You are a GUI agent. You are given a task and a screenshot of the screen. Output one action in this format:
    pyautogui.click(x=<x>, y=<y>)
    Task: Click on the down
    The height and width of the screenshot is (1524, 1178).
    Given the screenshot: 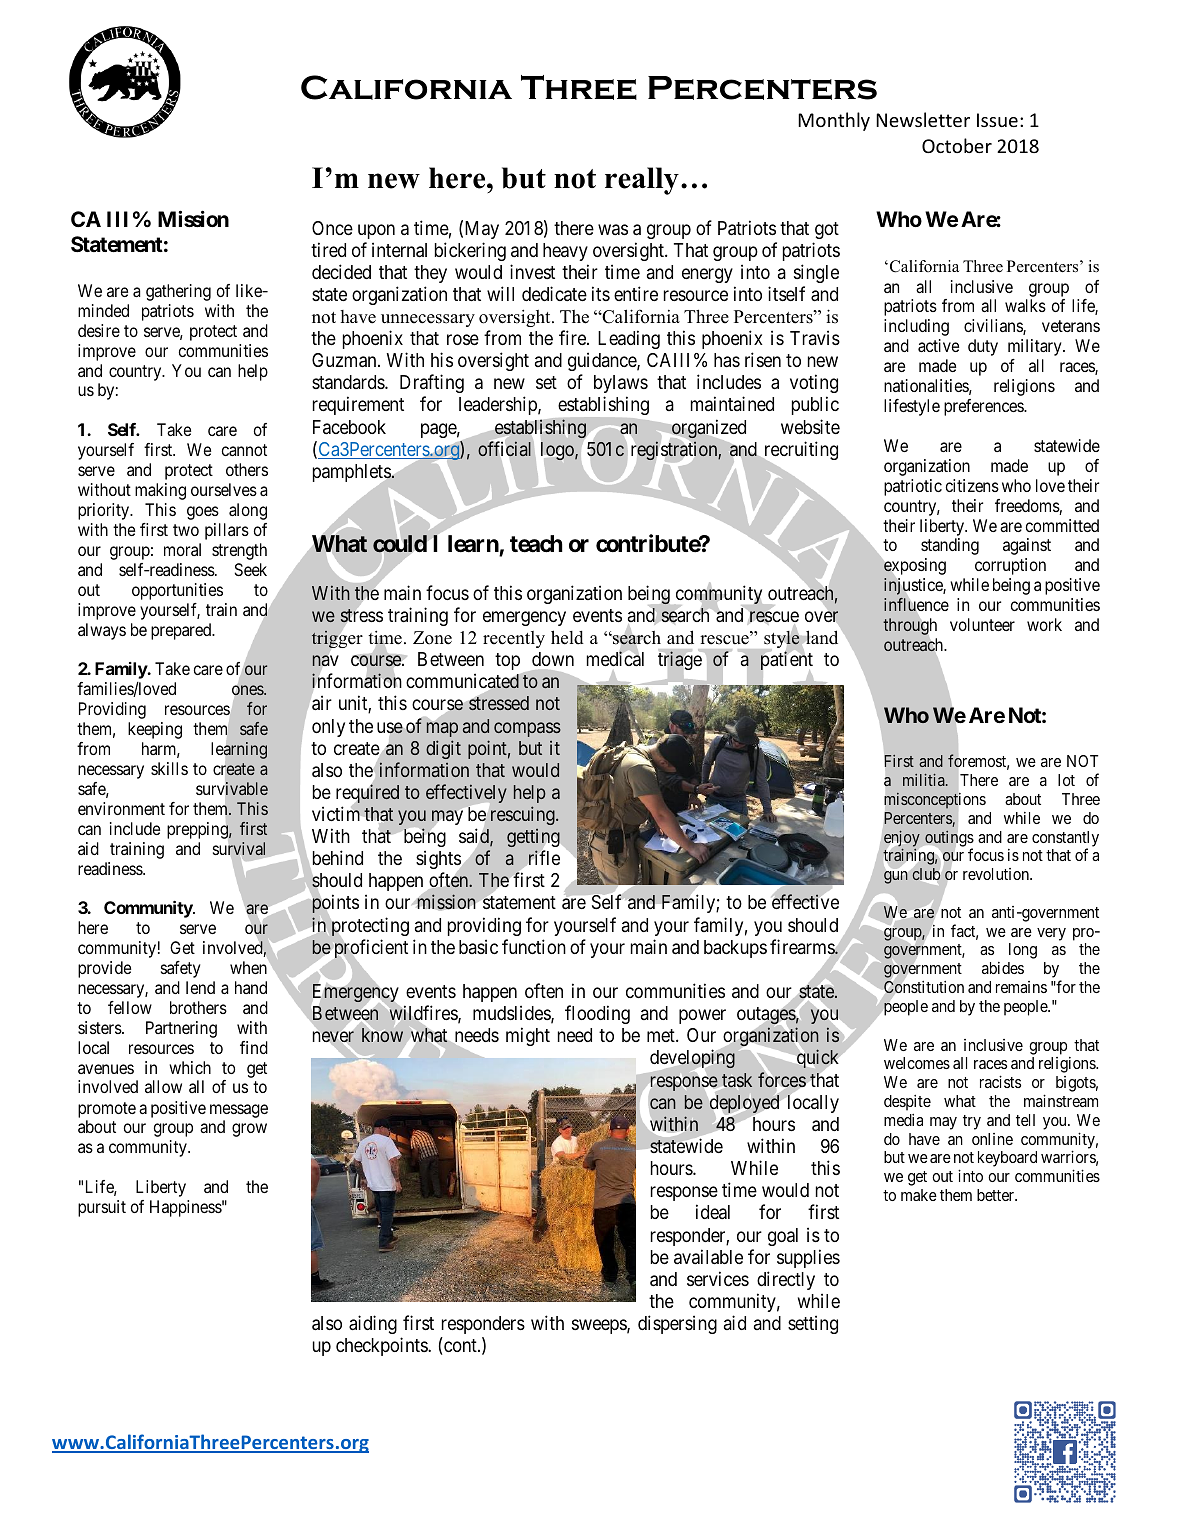 What is the action you would take?
    pyautogui.click(x=553, y=659)
